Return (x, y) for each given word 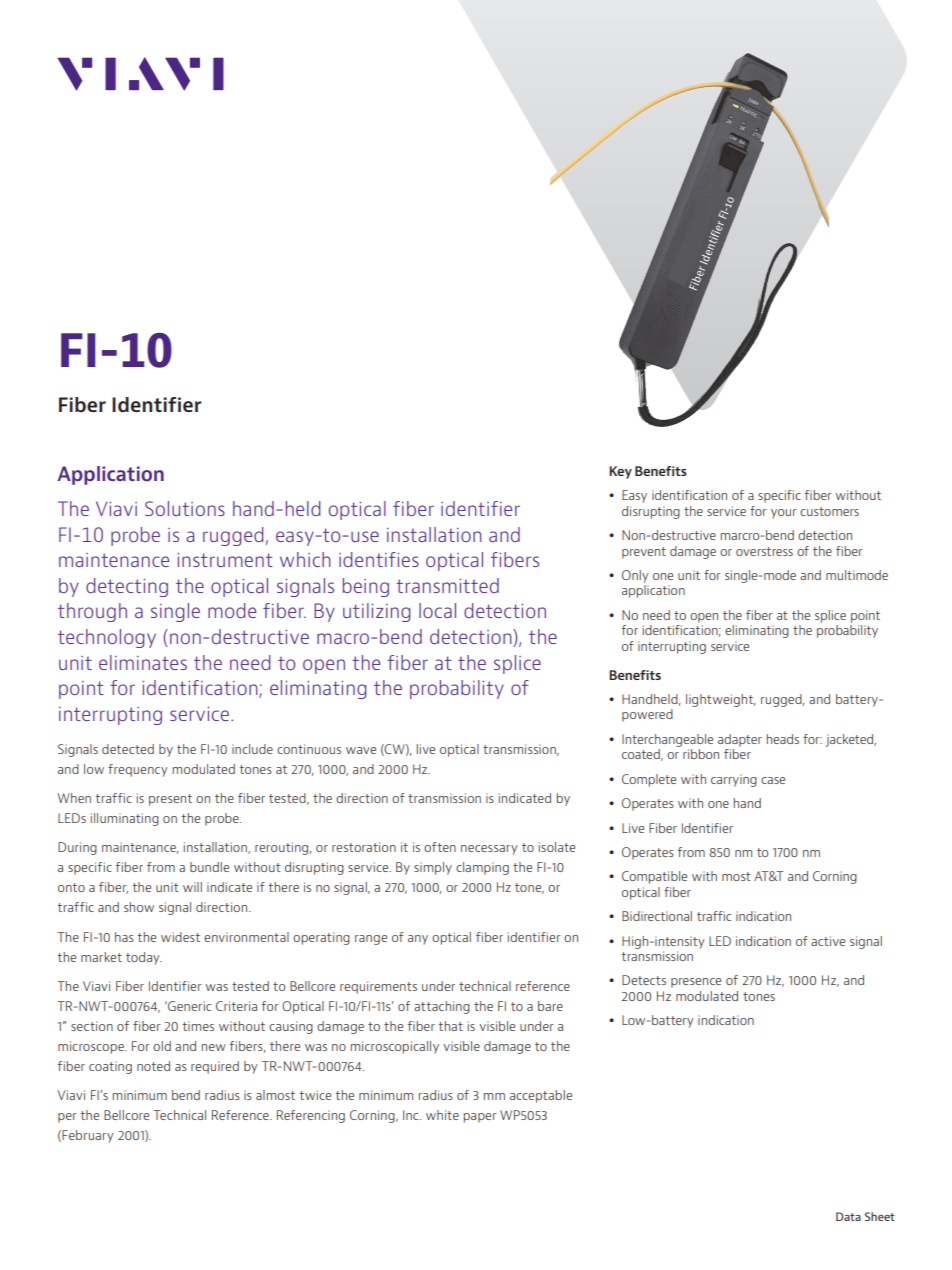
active (828, 941)
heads (783, 739)
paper (480, 1118)
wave (361, 750)
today (144, 958)
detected (128, 749)
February (87, 1136)
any (418, 940)
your (784, 514)
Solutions (185, 508)
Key (620, 472)
